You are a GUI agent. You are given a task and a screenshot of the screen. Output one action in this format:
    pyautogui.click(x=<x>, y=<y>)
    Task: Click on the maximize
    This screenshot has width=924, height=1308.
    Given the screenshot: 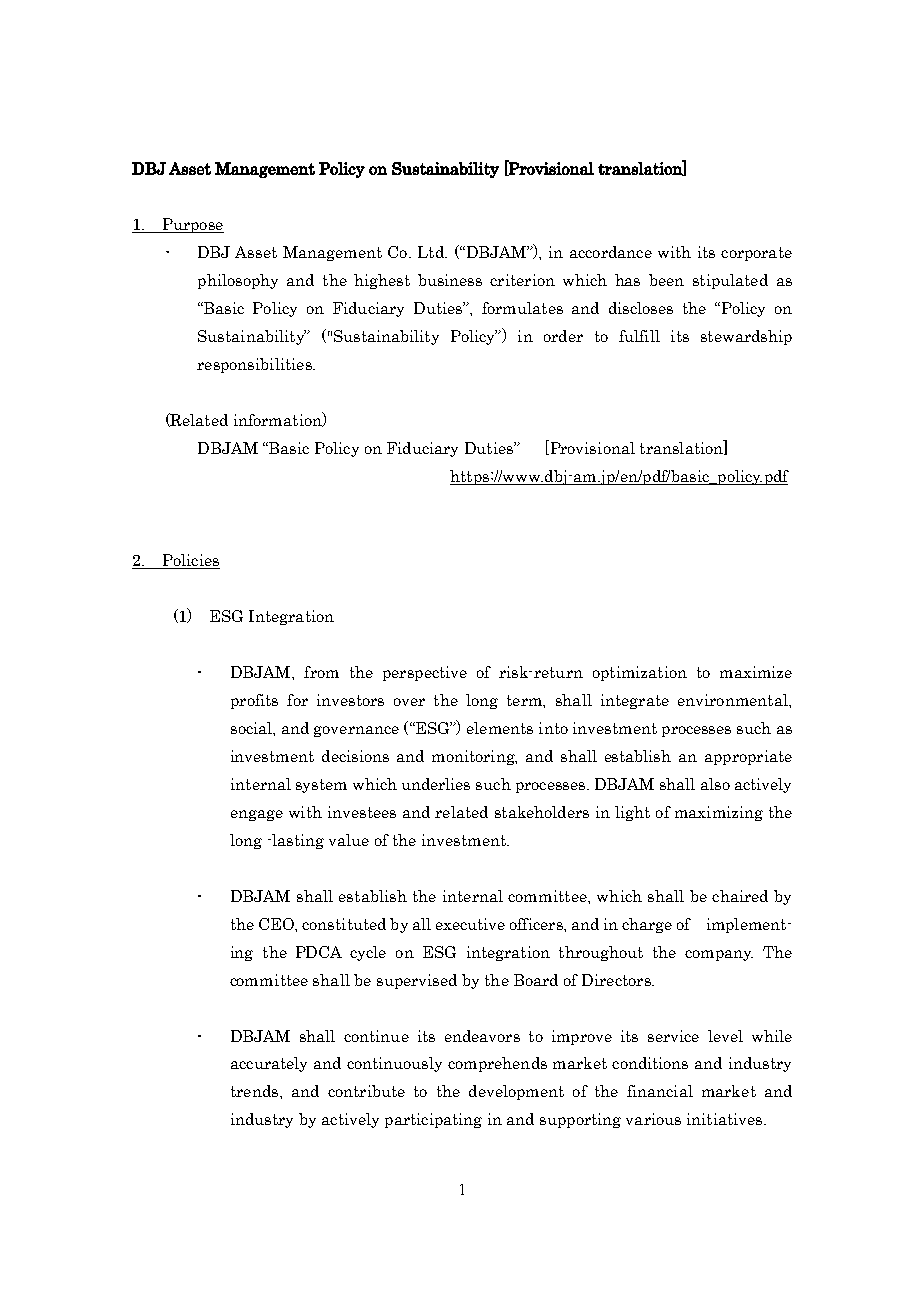 What is the action you would take?
    pyautogui.click(x=756, y=672)
